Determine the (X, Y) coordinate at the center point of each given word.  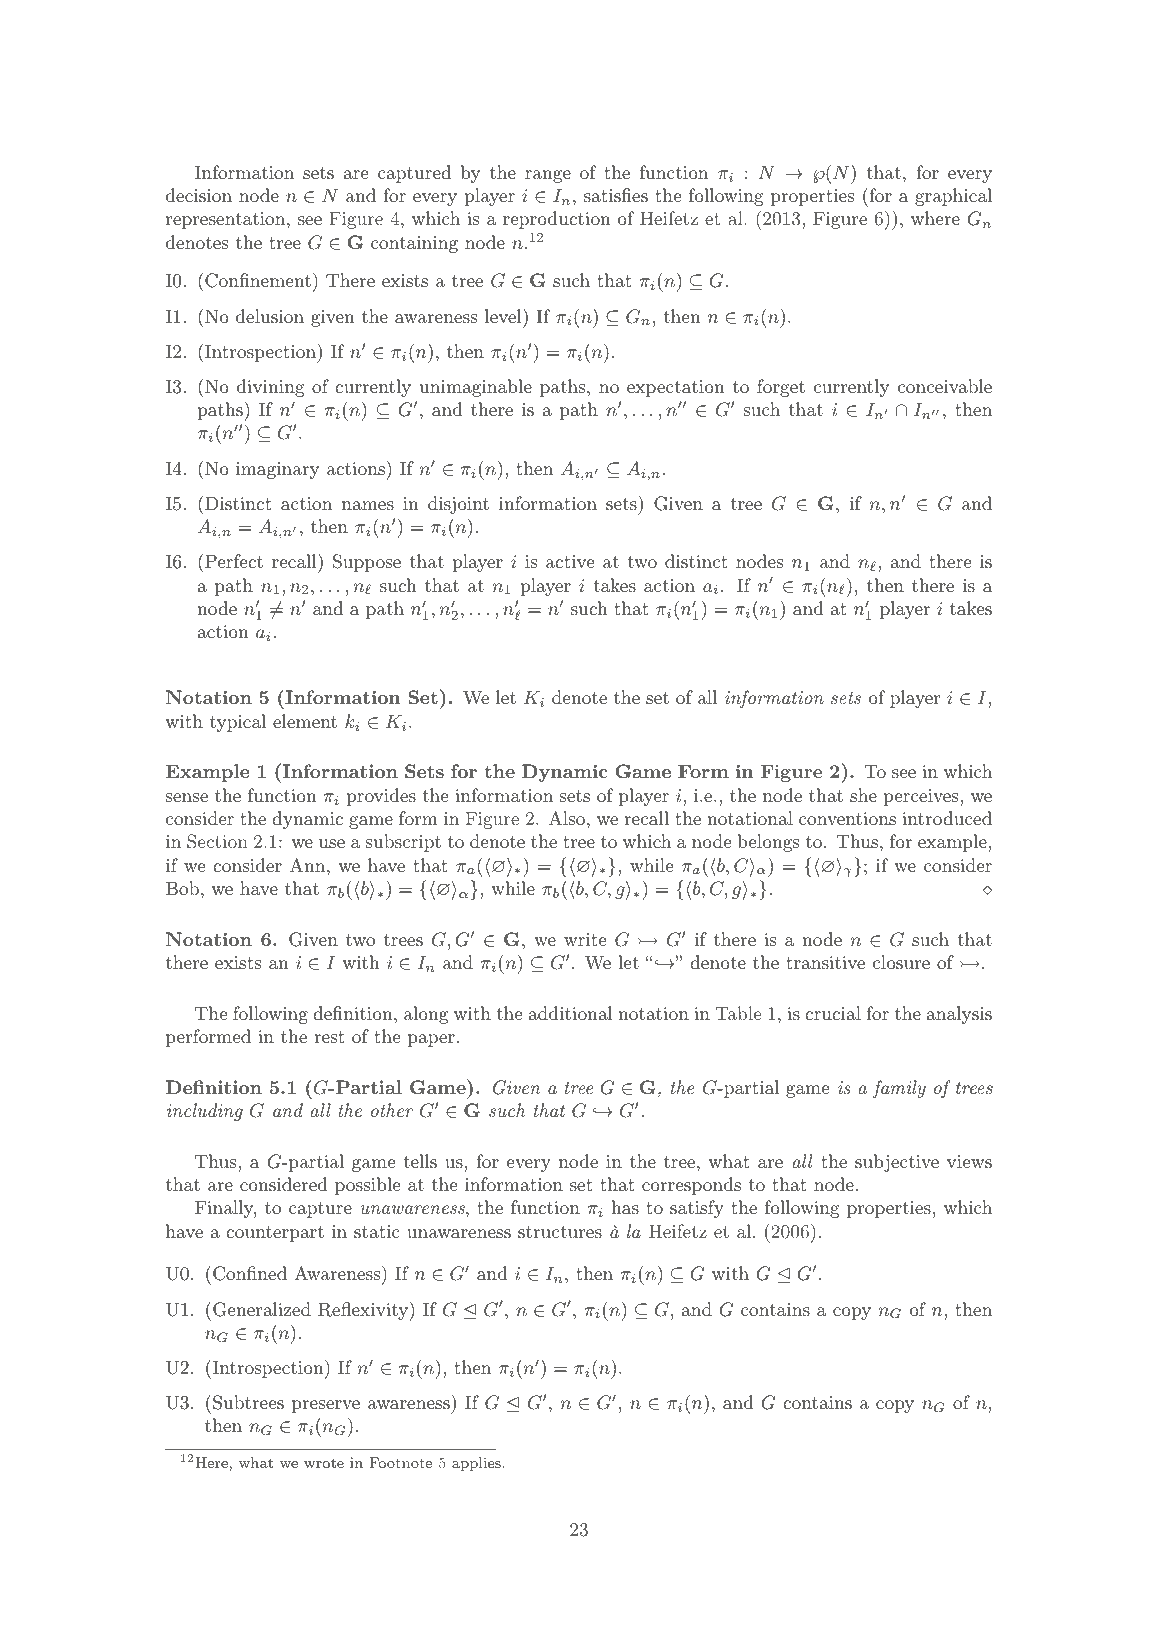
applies (476, 1464)
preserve (326, 1406)
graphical (953, 197)
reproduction (557, 220)
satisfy (697, 1209)
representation (227, 220)
